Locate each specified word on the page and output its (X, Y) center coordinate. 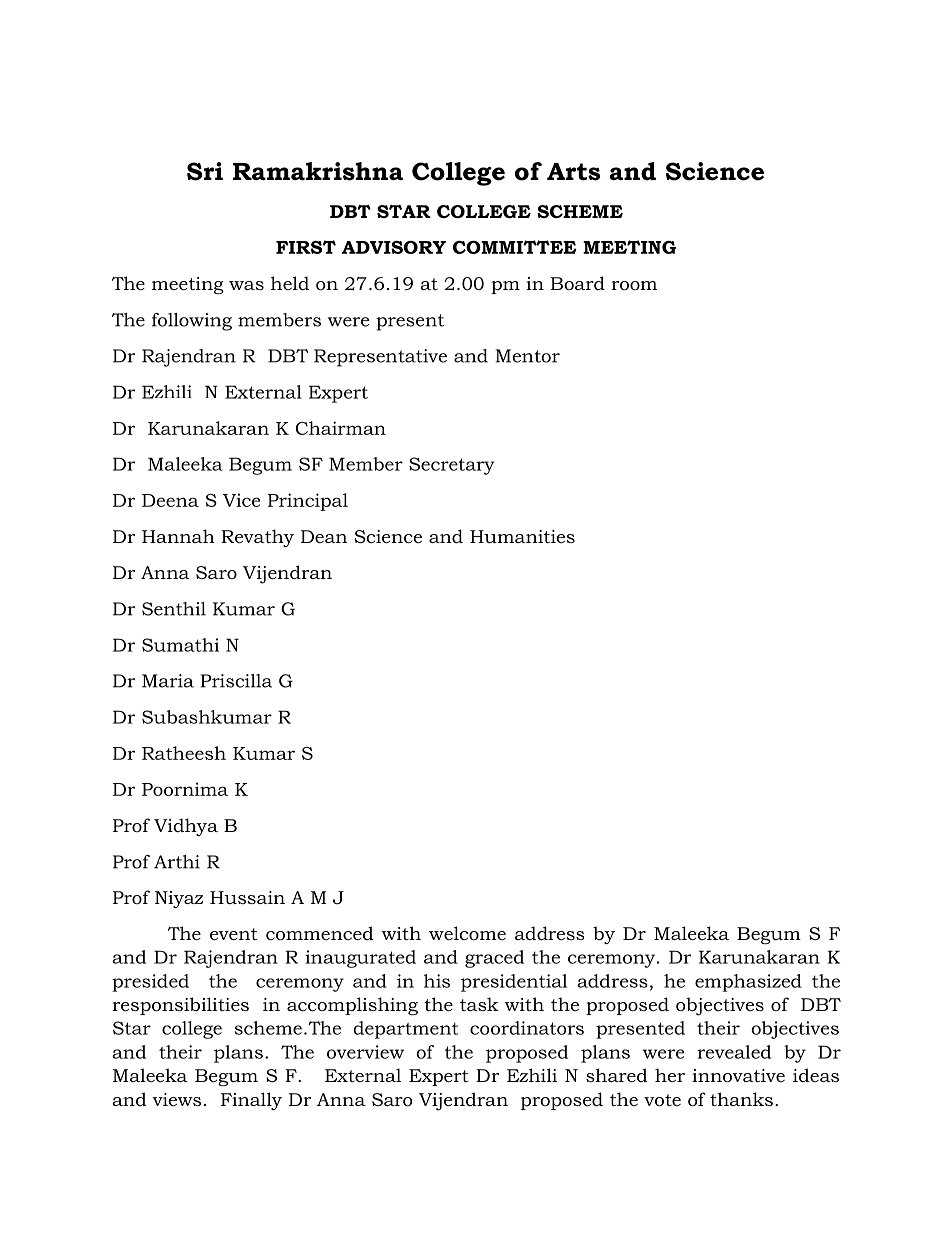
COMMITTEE (515, 247)
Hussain (247, 897)
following (192, 322)
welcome (467, 933)
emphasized (748, 983)
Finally (251, 1101)
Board (577, 283)
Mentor (527, 356)
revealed (734, 1052)
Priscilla (236, 681)
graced (494, 959)
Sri (205, 171)
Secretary (452, 466)
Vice (241, 500)
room (634, 286)
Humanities (522, 536)
